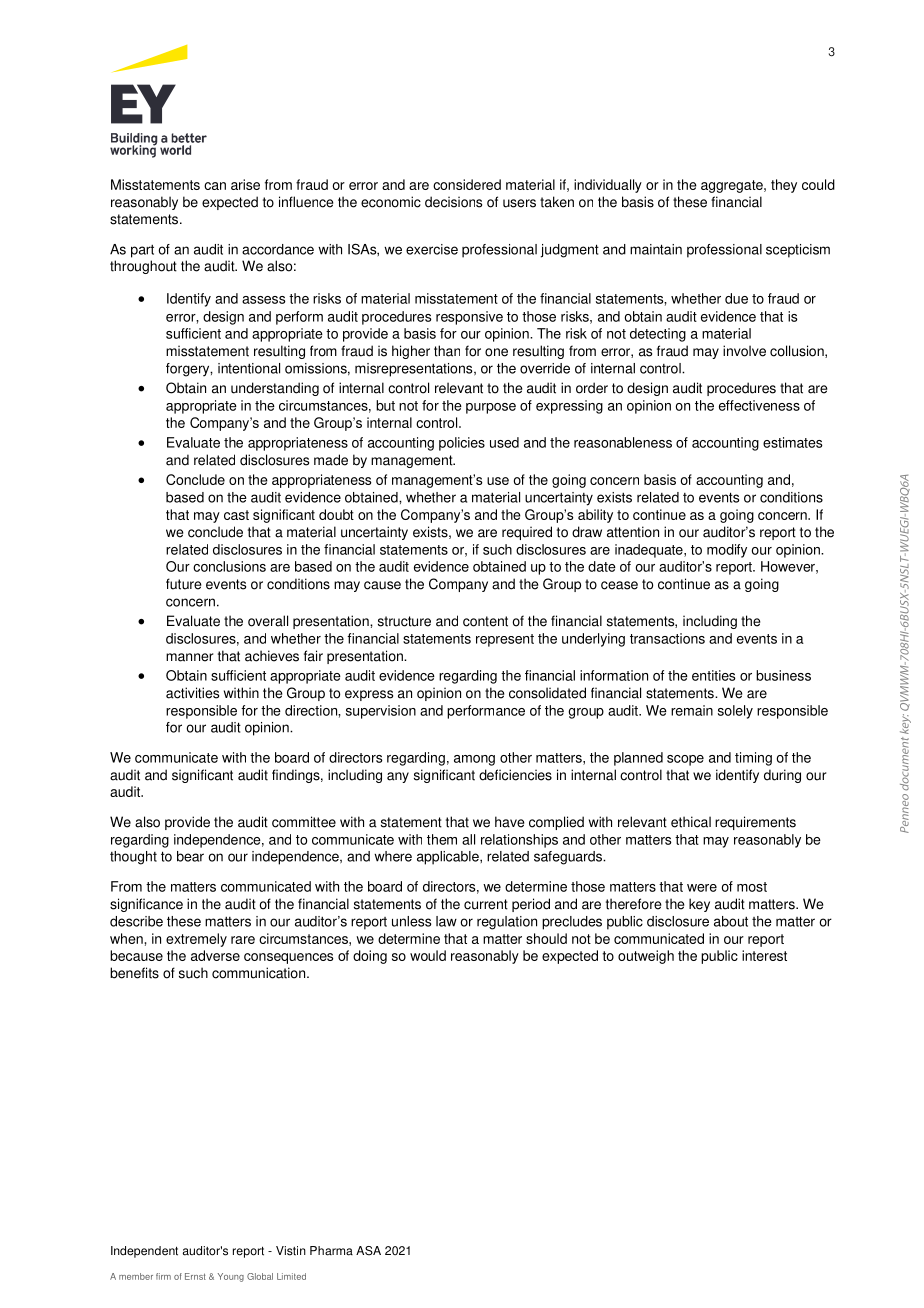 This document has height=1308, width=924. I want to click on Ernst, so click(195, 1276).
